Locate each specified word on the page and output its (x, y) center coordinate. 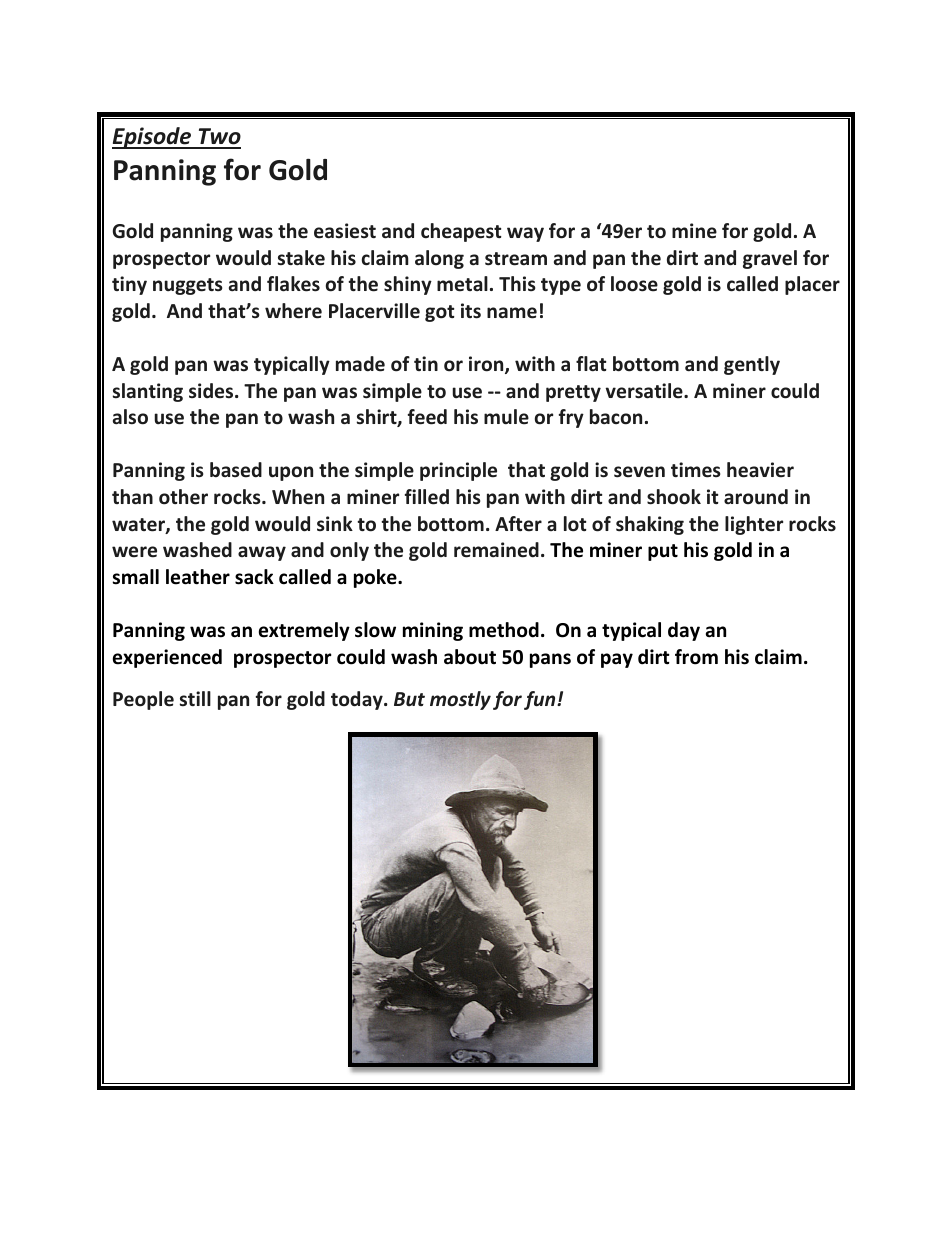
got (439, 313)
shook (674, 497)
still (195, 699)
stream (516, 259)
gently (752, 365)
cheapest (461, 232)
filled (427, 497)
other (183, 497)
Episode (153, 138)
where (293, 311)
